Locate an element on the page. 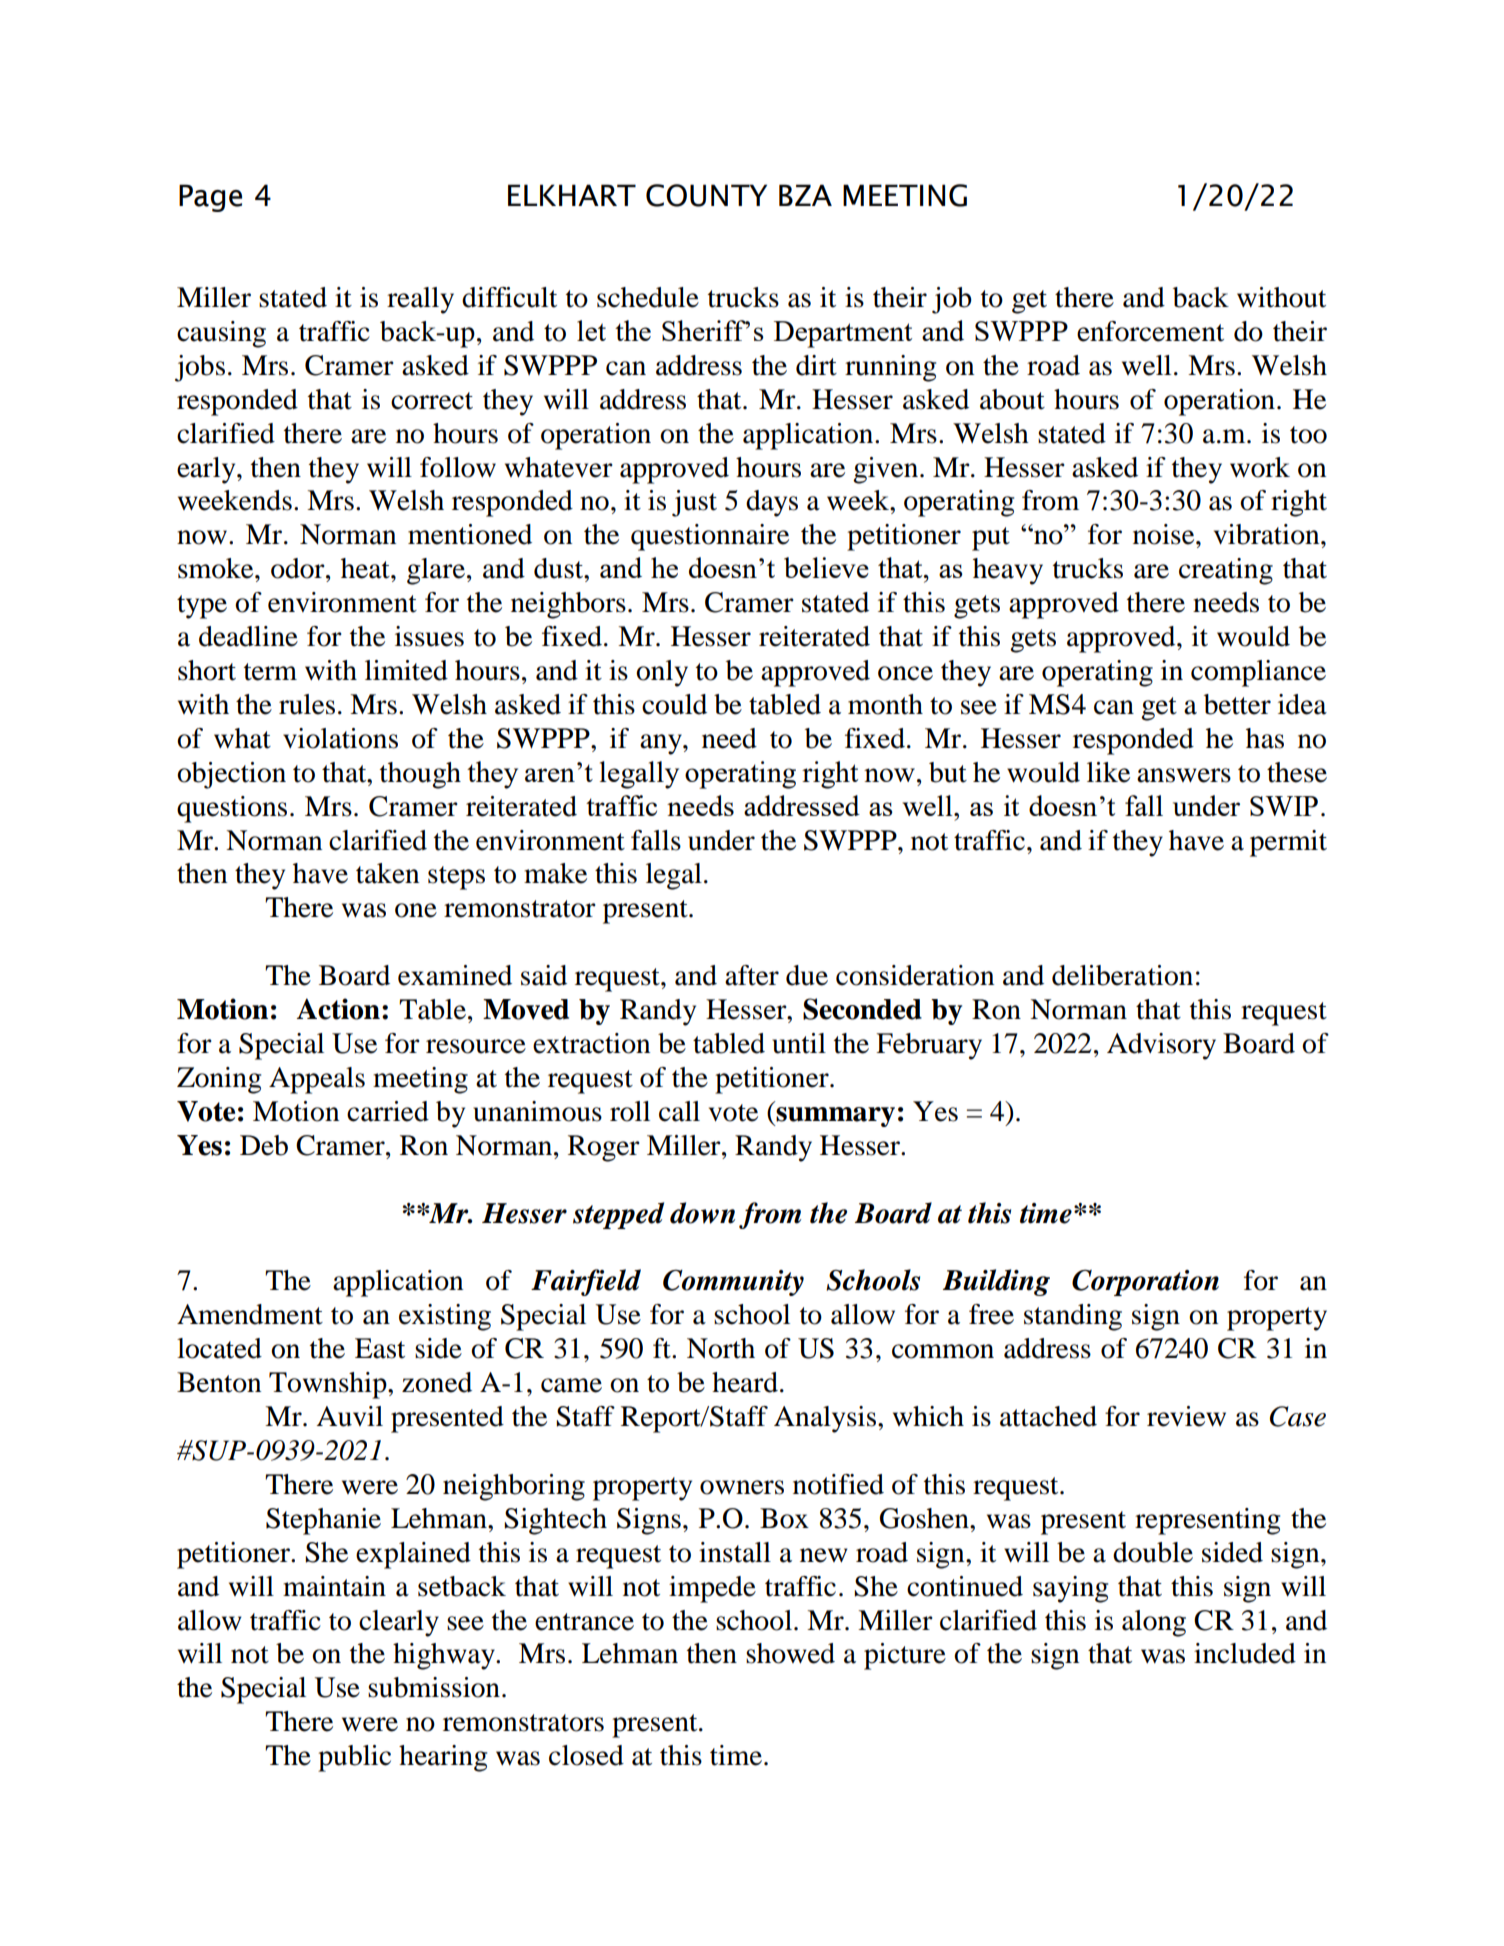 Image resolution: width=1504 pixels, height=1946 pixels. public is located at coordinates (354, 1758).
